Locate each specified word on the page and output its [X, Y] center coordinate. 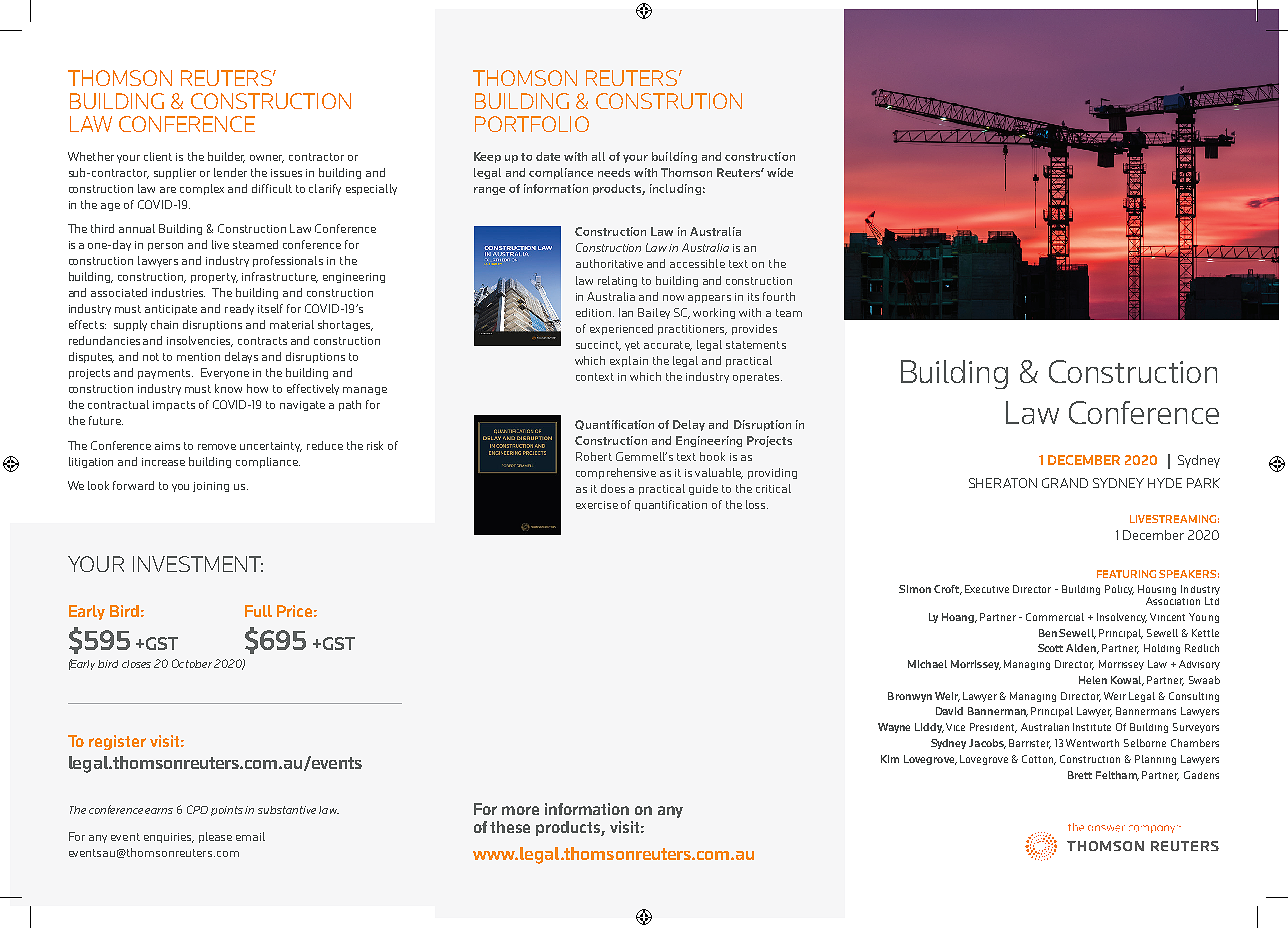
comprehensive [616, 473]
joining [211, 487]
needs [614, 172]
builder [226, 157]
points [228, 811]
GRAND [1065, 483]
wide [780, 172]
